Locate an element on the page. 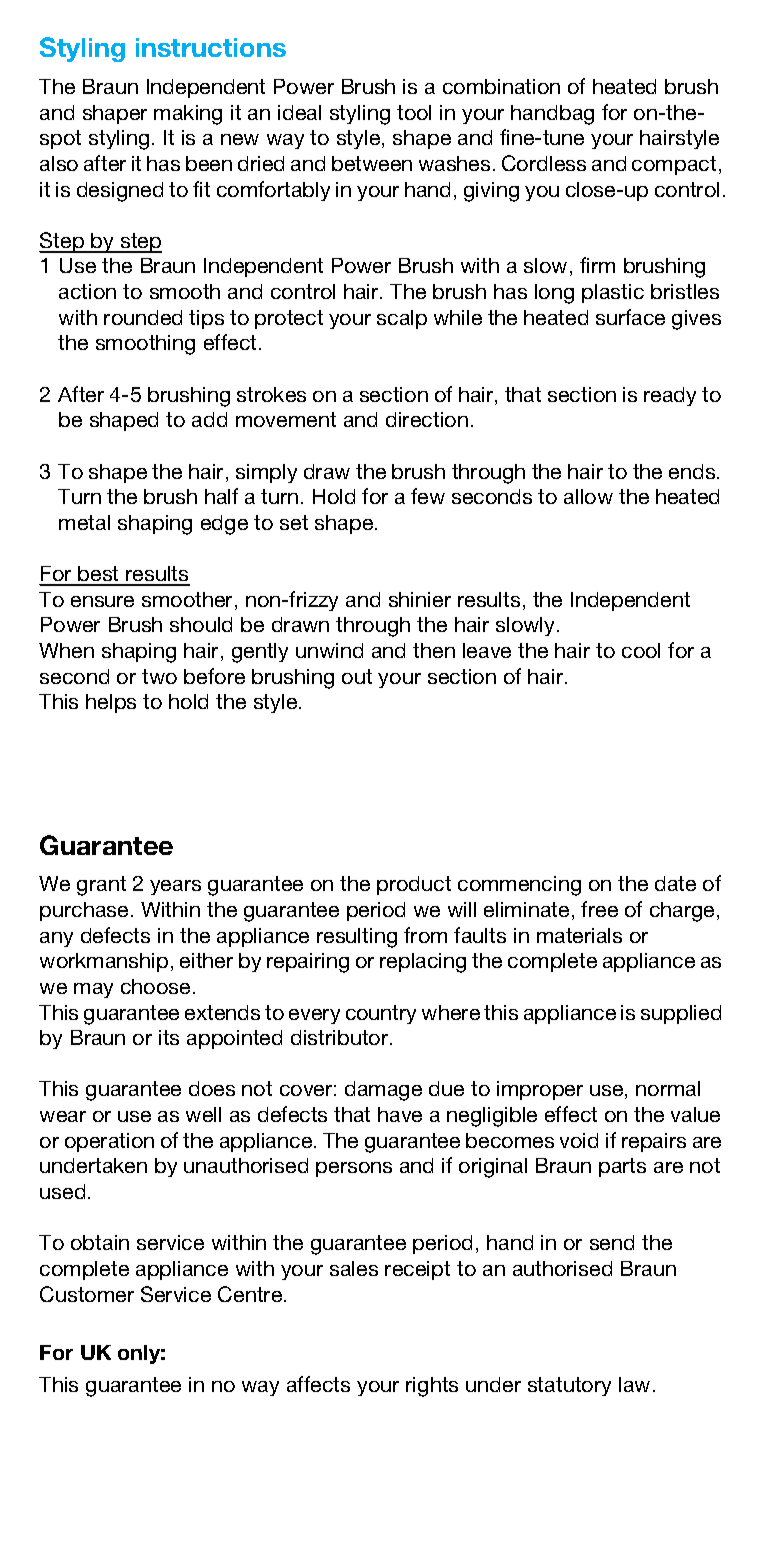 The image size is (766, 1568). compact is located at coordinates (674, 165).
